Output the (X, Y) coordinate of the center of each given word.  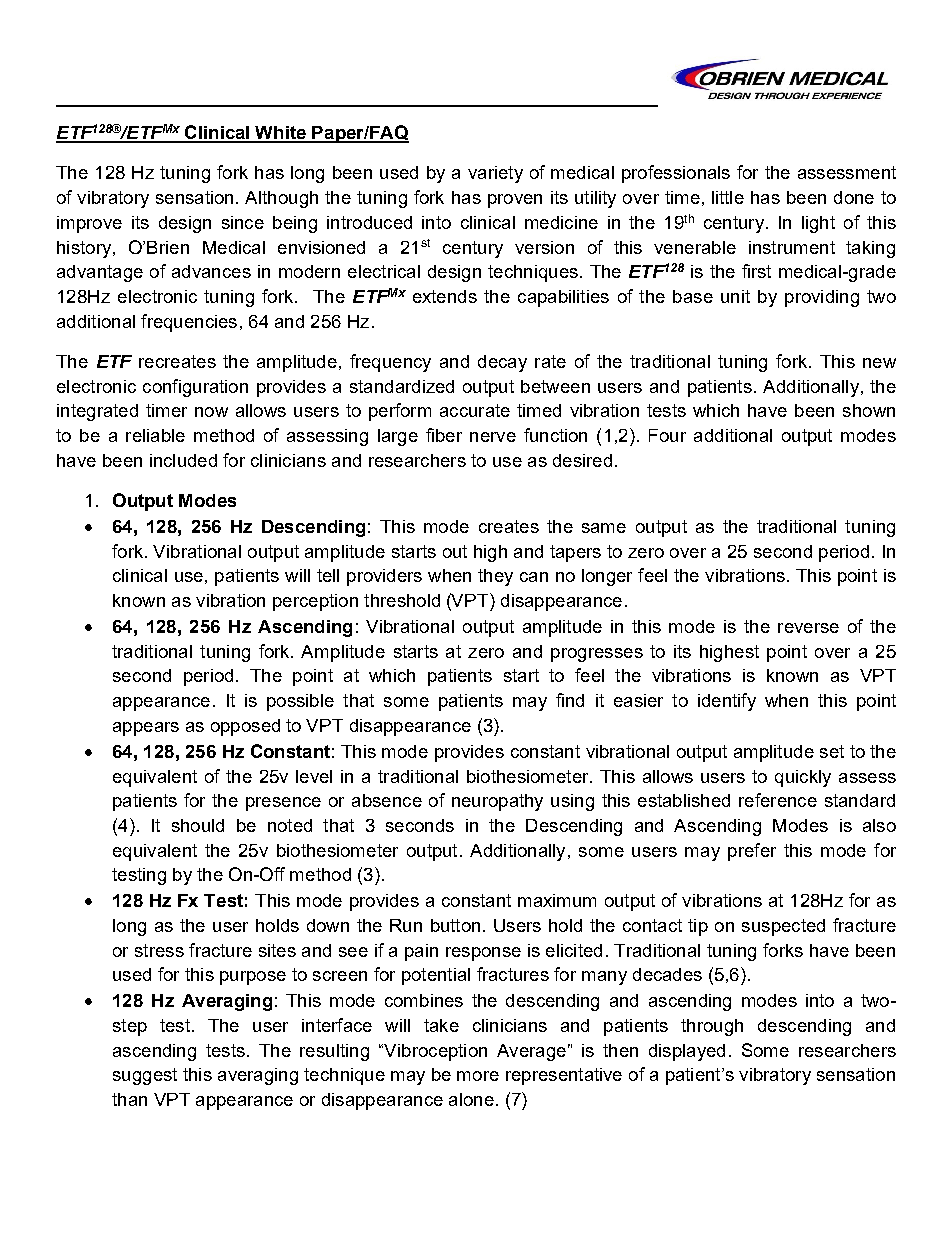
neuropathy (497, 802)
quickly (803, 778)
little (728, 197)
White (280, 134)
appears (146, 729)
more (478, 1076)
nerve (493, 437)
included (183, 460)
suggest (145, 1076)
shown (869, 410)
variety (495, 174)
